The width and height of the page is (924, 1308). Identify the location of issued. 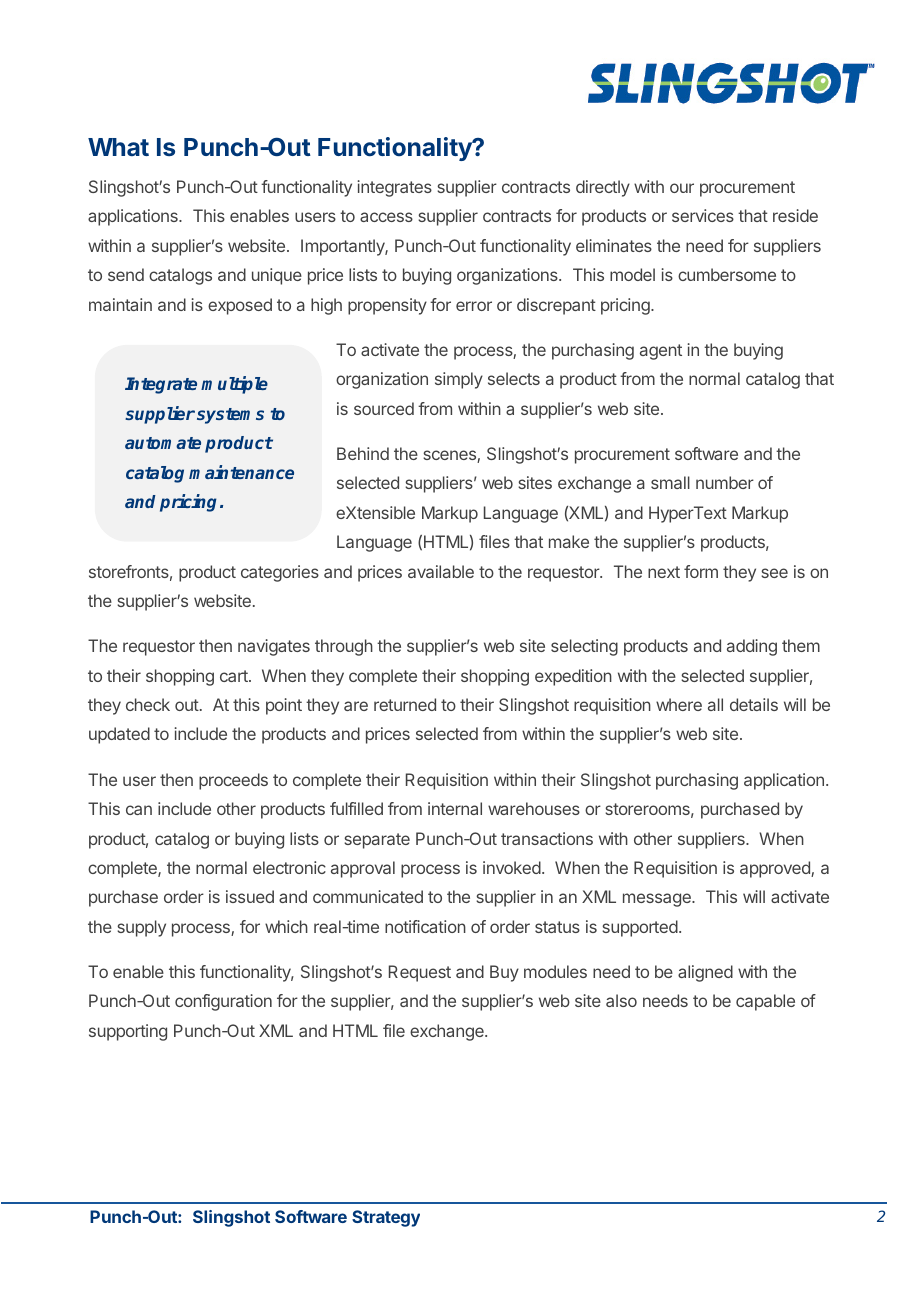
(250, 896).
